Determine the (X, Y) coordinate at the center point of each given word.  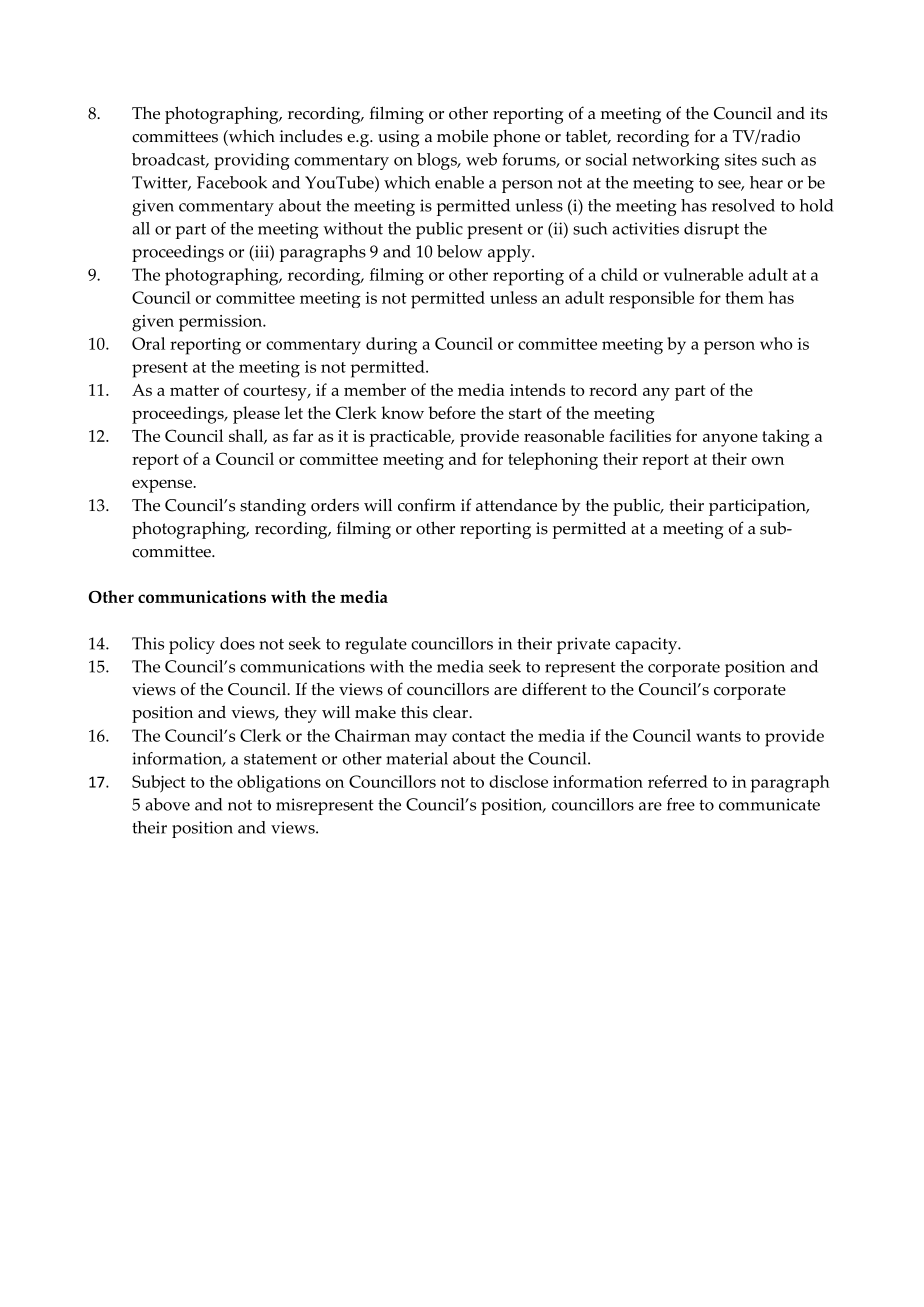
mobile (462, 136)
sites (741, 159)
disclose (518, 781)
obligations (279, 784)
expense (163, 486)
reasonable (564, 435)
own (768, 460)
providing (252, 161)
